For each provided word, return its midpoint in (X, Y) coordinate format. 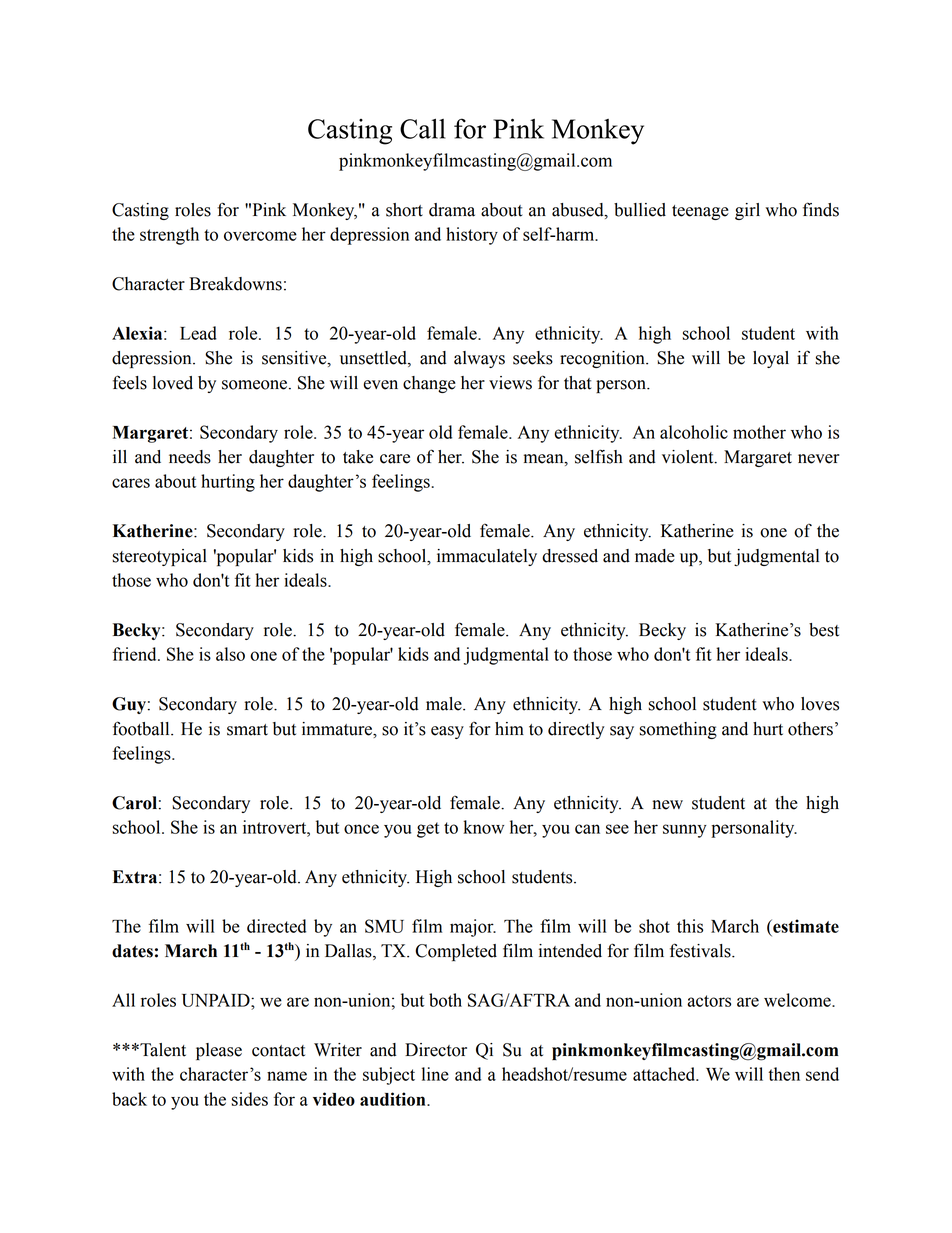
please (219, 1051)
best (824, 630)
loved (173, 383)
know (483, 827)
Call (423, 129)
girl (747, 211)
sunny (685, 831)
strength (169, 236)
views (510, 383)
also (230, 654)
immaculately (487, 557)
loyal (771, 359)
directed (276, 926)
